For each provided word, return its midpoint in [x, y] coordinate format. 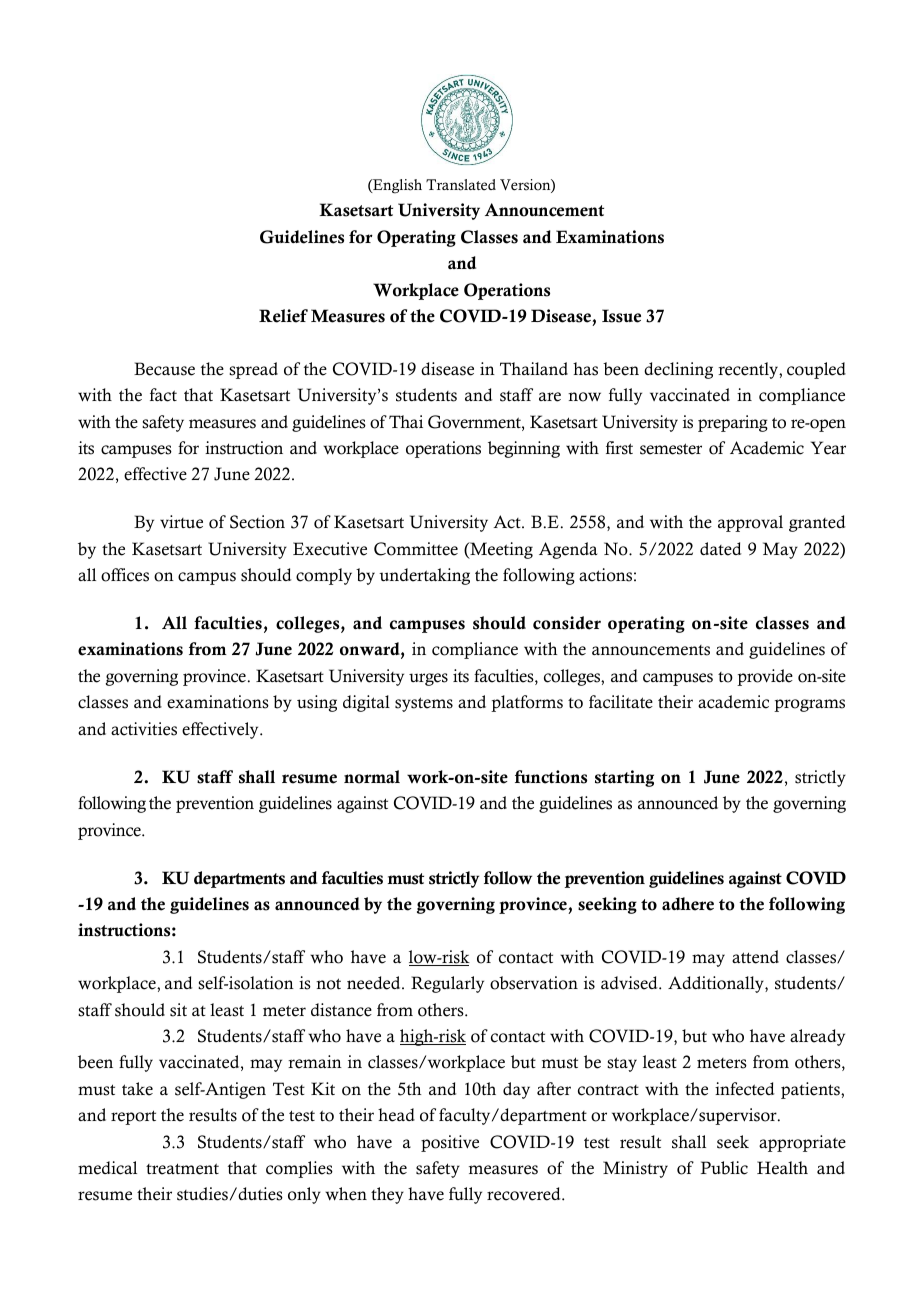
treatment [182, 1169]
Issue [621, 316]
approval [750, 523]
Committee [416, 549]
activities [144, 729]
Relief [283, 316]
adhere [688, 904]
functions [551, 777]
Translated [461, 185]
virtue [181, 522]
